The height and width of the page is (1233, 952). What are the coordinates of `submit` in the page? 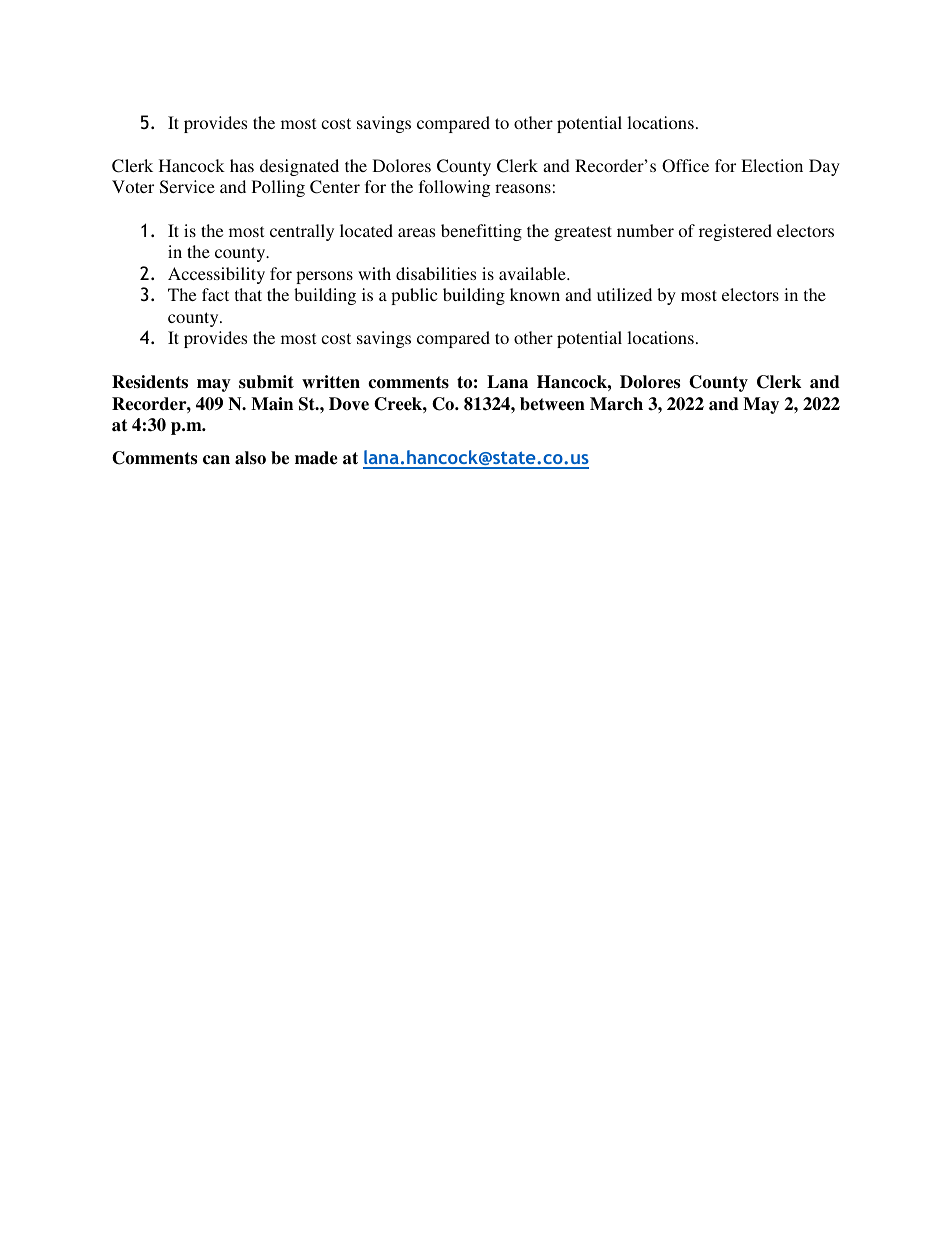 It's located at (266, 382).
